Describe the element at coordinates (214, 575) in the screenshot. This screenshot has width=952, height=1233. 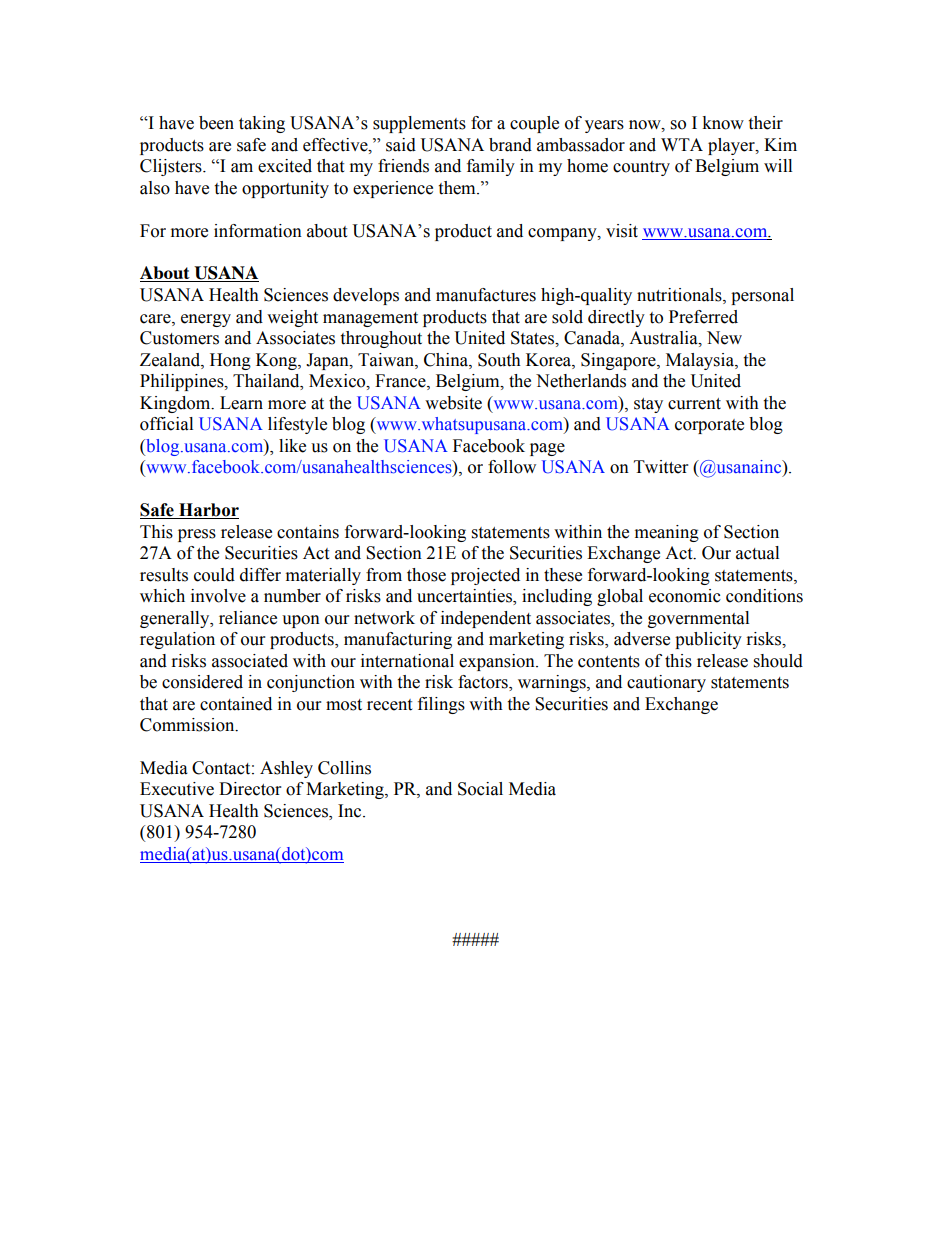
I see `could` at that location.
